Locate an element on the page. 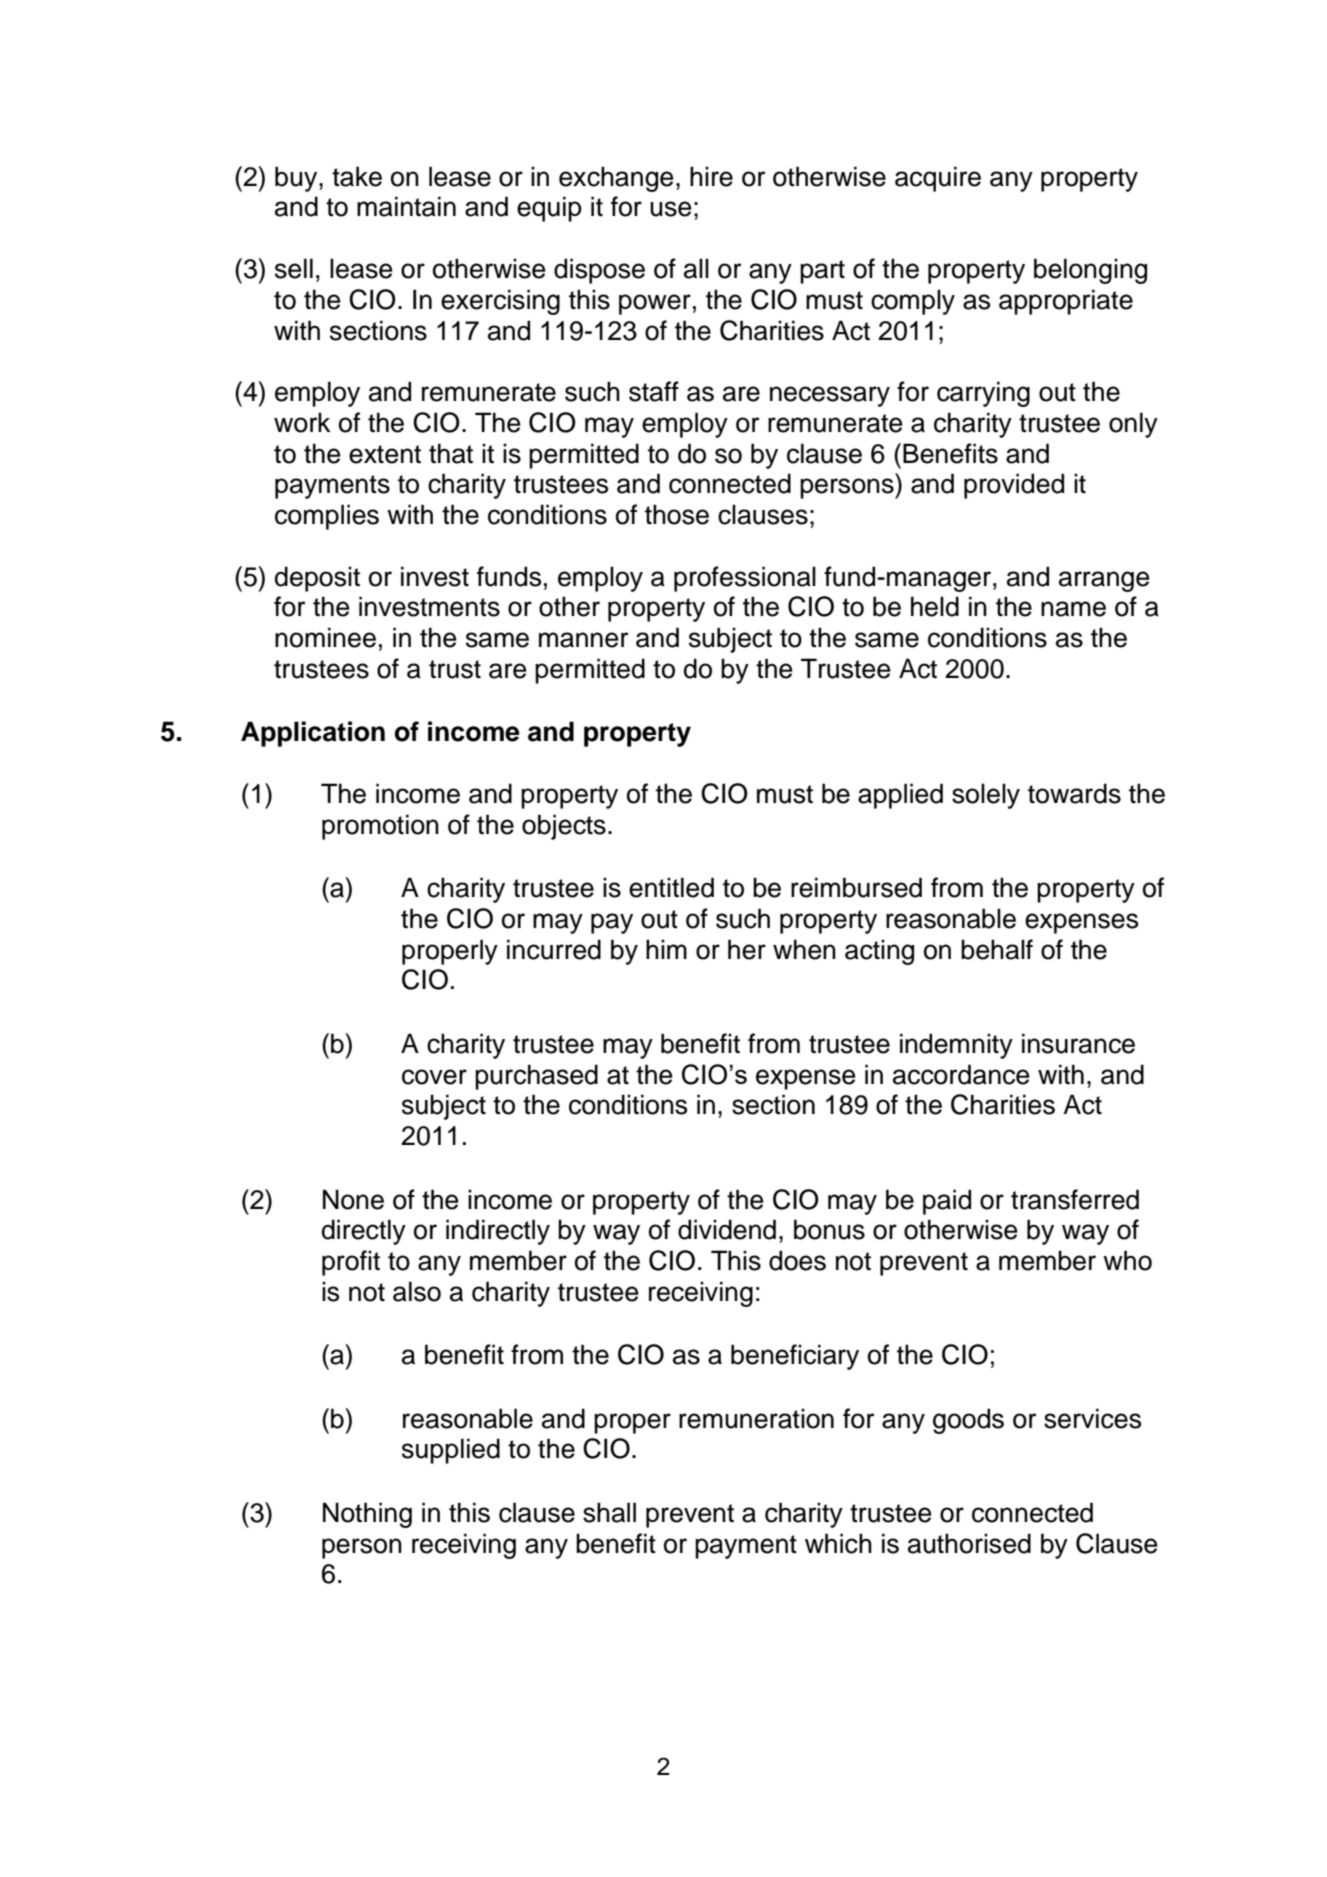 The width and height of the image is (1327, 1877). Nothing is located at coordinates (367, 1515).
